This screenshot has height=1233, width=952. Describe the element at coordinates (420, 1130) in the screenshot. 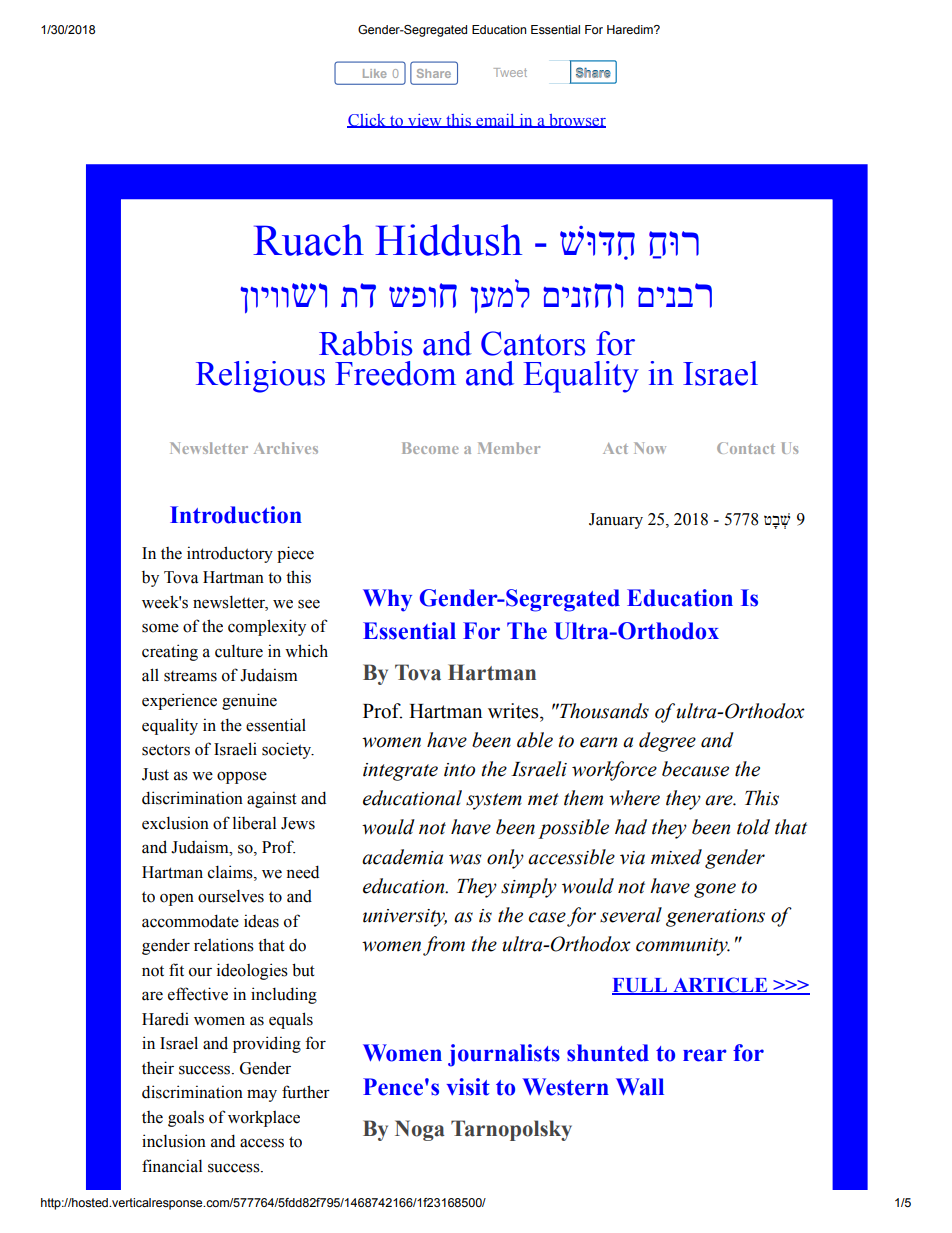

I see `Noga` at that location.
